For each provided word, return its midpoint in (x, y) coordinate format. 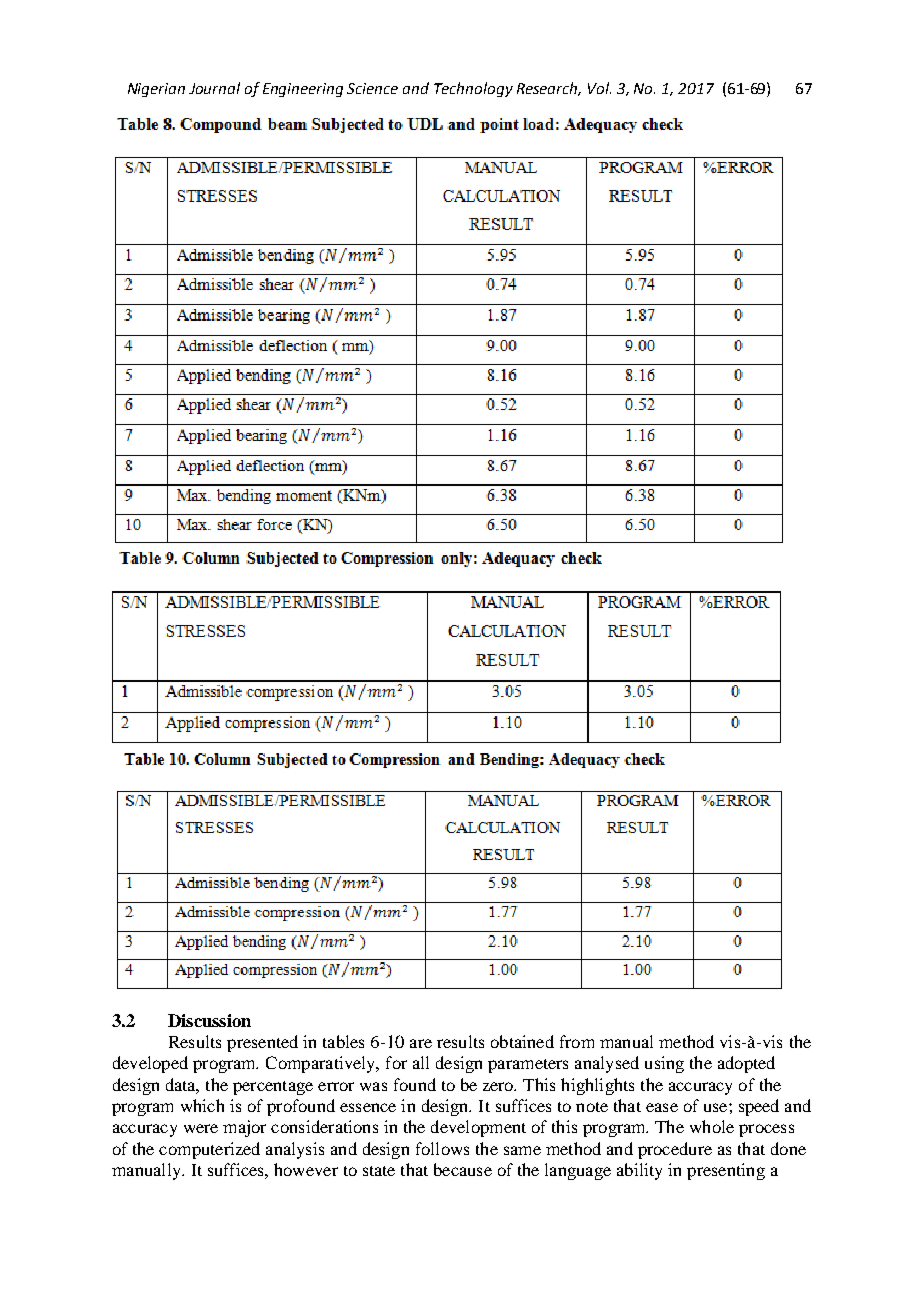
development (478, 1128)
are (421, 1043)
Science (372, 88)
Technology (473, 89)
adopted (746, 1064)
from (577, 1041)
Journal (214, 88)
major (244, 1128)
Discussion (209, 1020)
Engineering (303, 90)
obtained (522, 1041)
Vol (599, 88)
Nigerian (156, 90)
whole (712, 1126)
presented (262, 1043)
